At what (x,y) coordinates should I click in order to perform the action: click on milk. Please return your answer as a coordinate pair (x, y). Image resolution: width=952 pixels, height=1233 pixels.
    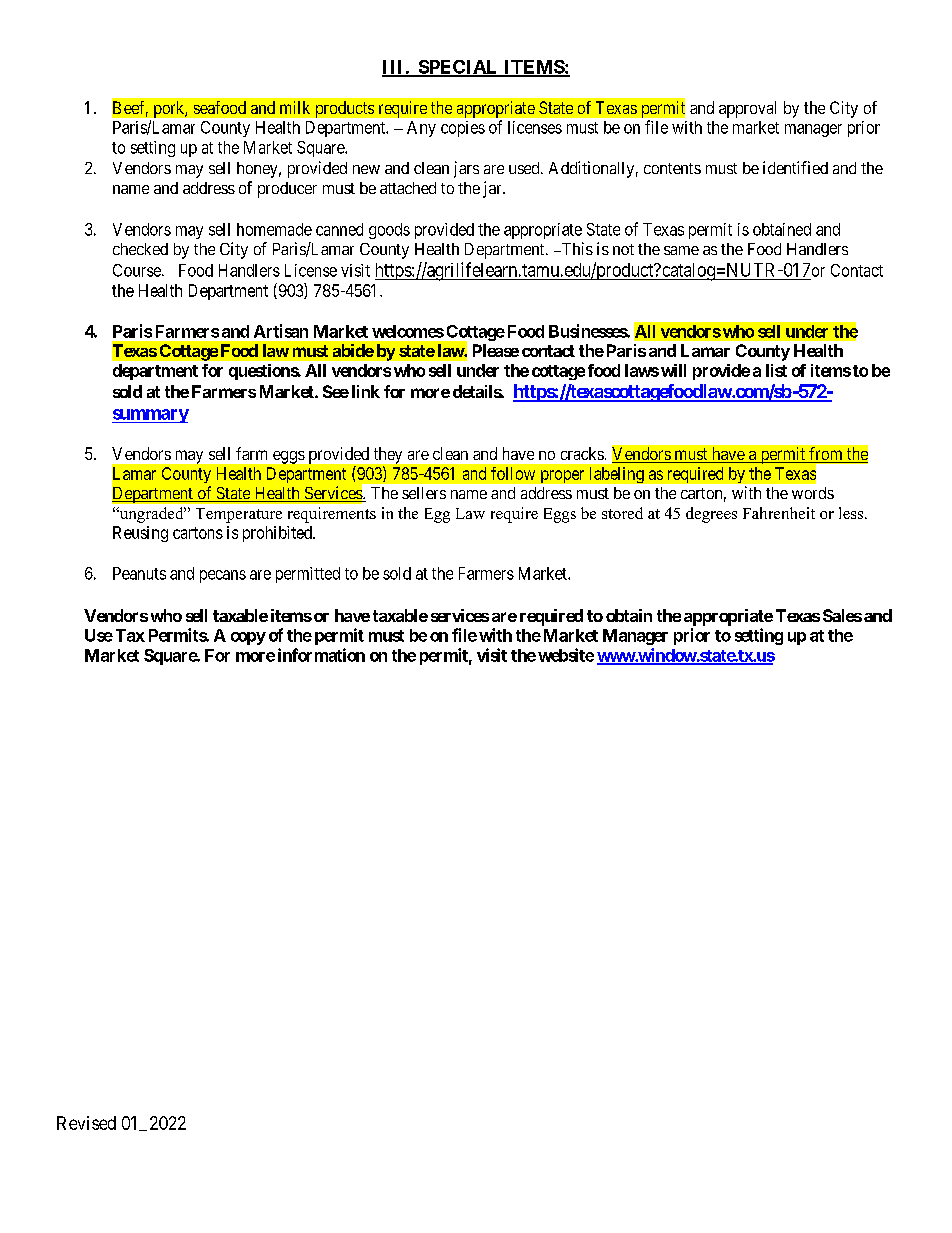
    Looking at the image, I should click on (295, 107).
